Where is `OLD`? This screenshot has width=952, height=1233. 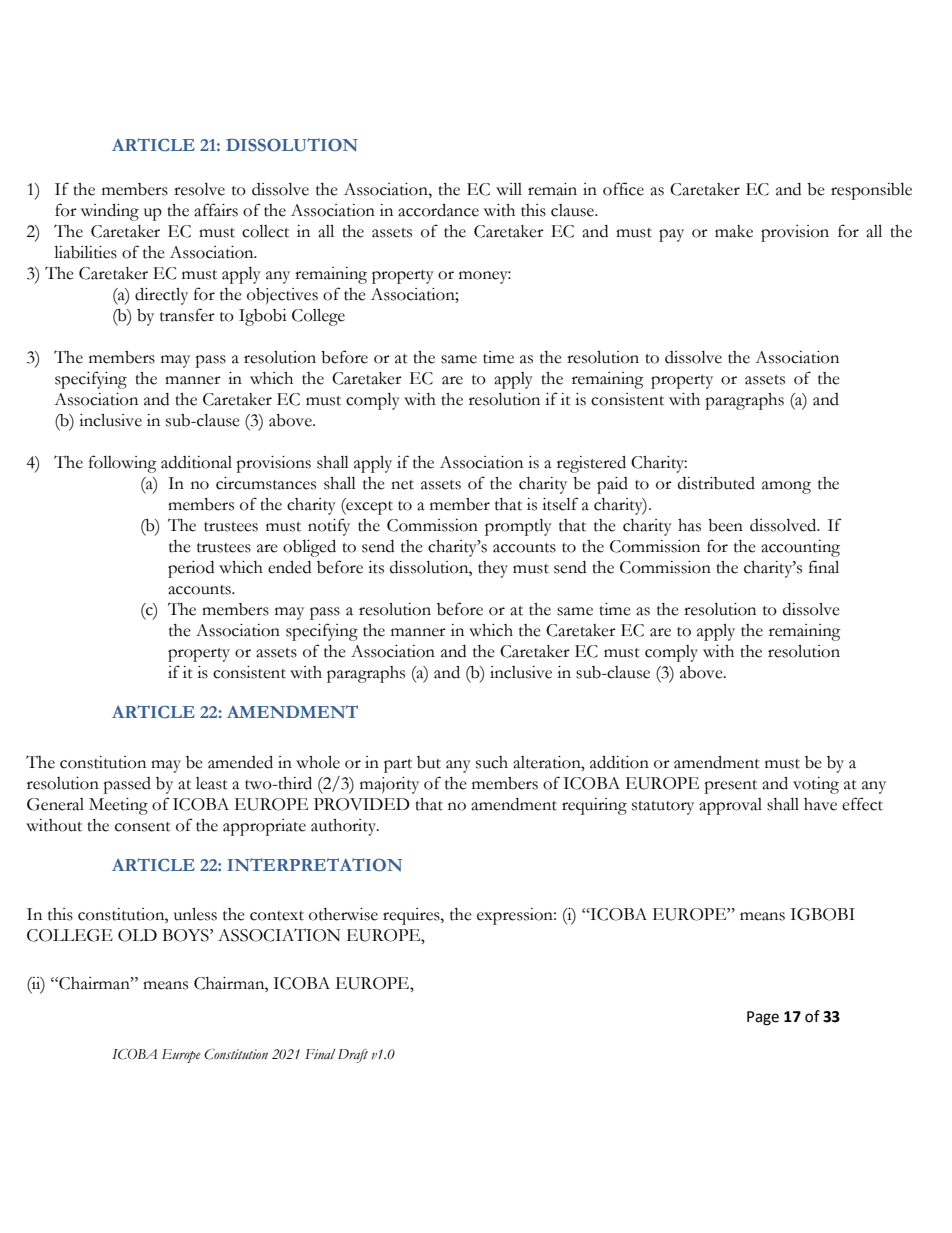
OLD is located at coordinates (137, 935).
